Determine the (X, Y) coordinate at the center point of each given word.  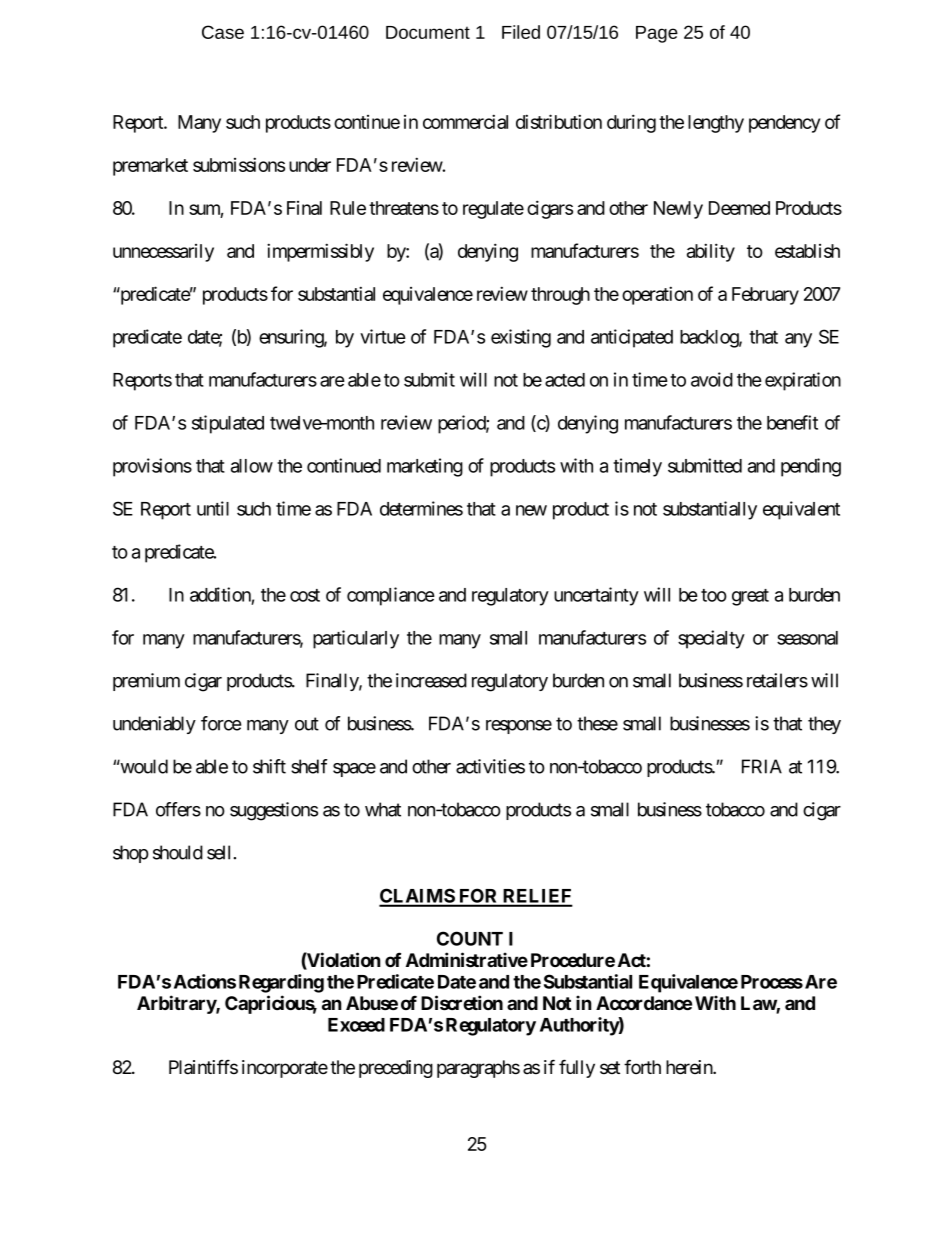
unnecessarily (163, 253)
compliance (391, 596)
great (750, 597)
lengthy (716, 124)
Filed (521, 32)
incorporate (285, 1069)
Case (223, 32)
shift (269, 766)
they (824, 725)
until (213, 508)
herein (690, 1067)
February (765, 296)
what (383, 809)
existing (521, 338)
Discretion (462, 1002)
